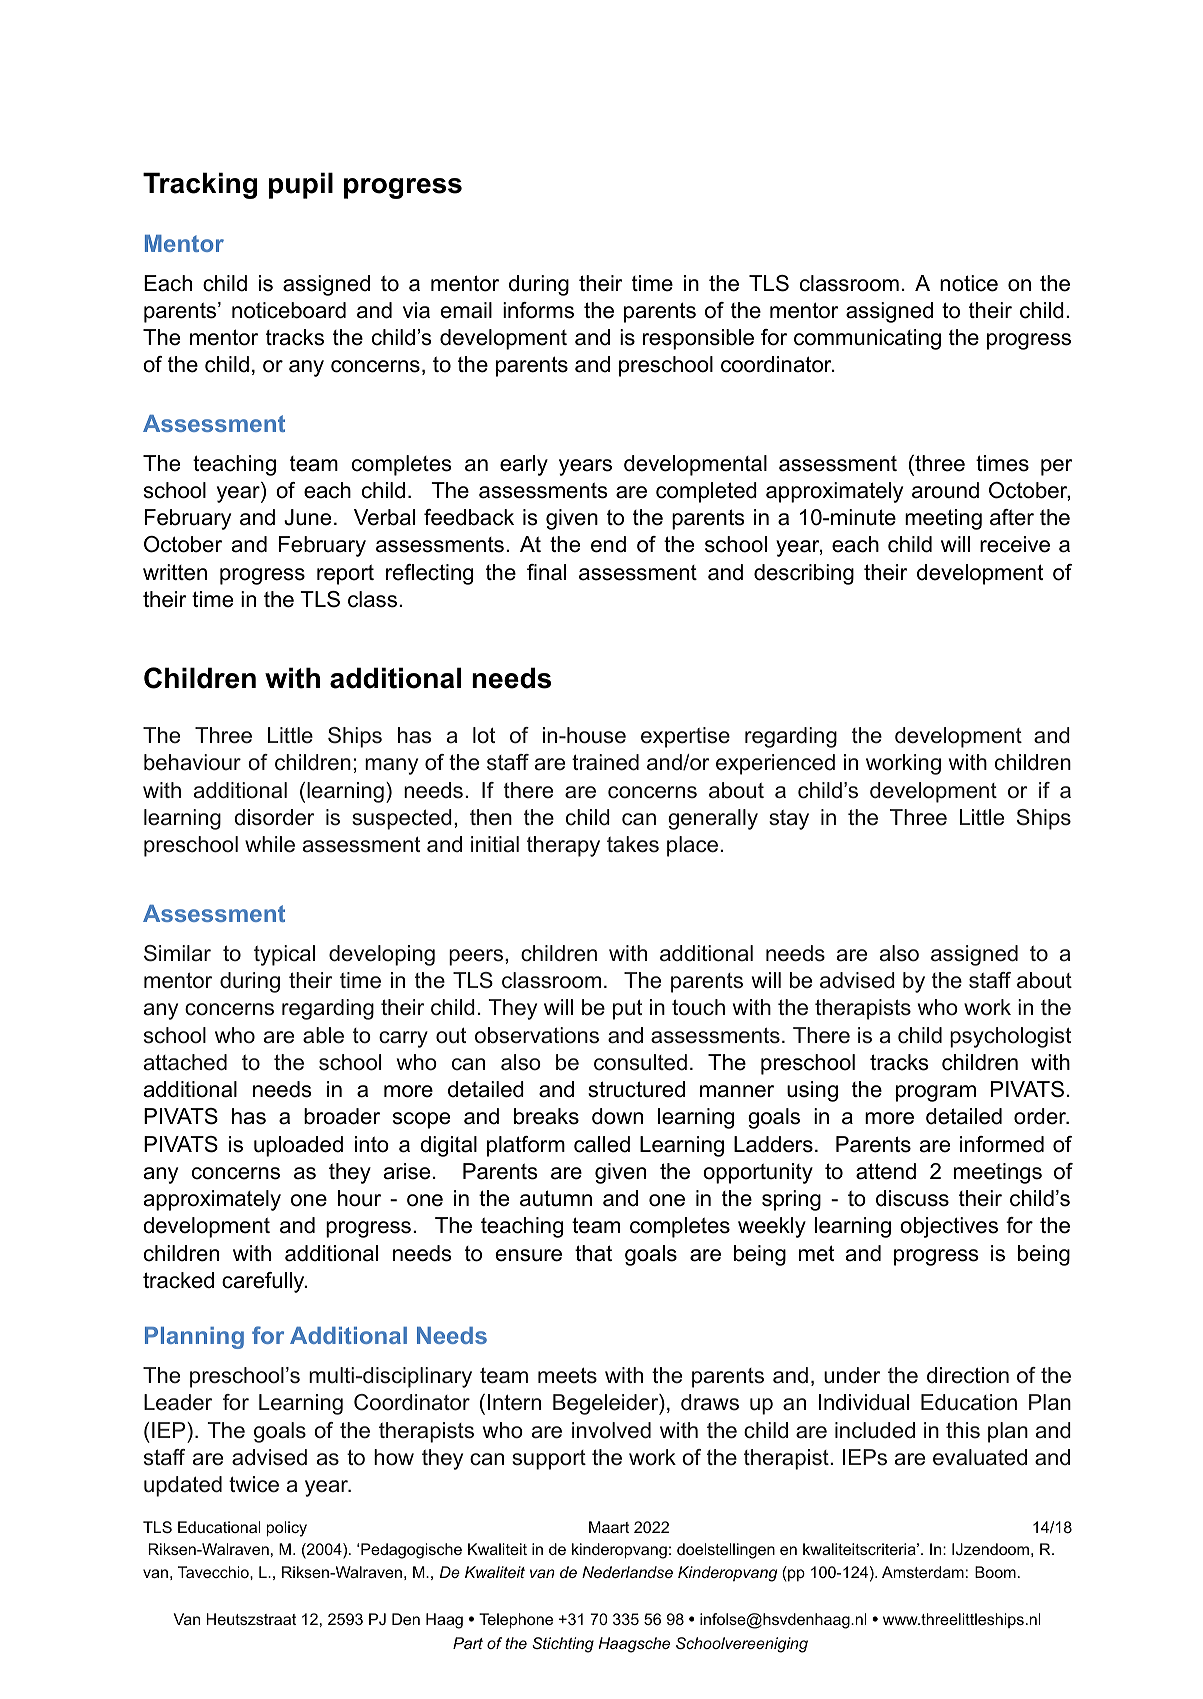 The image size is (1203, 1699). What do you see at coordinates (923, 1572) in the screenshot?
I see `Amsterdam` at bounding box center [923, 1572].
